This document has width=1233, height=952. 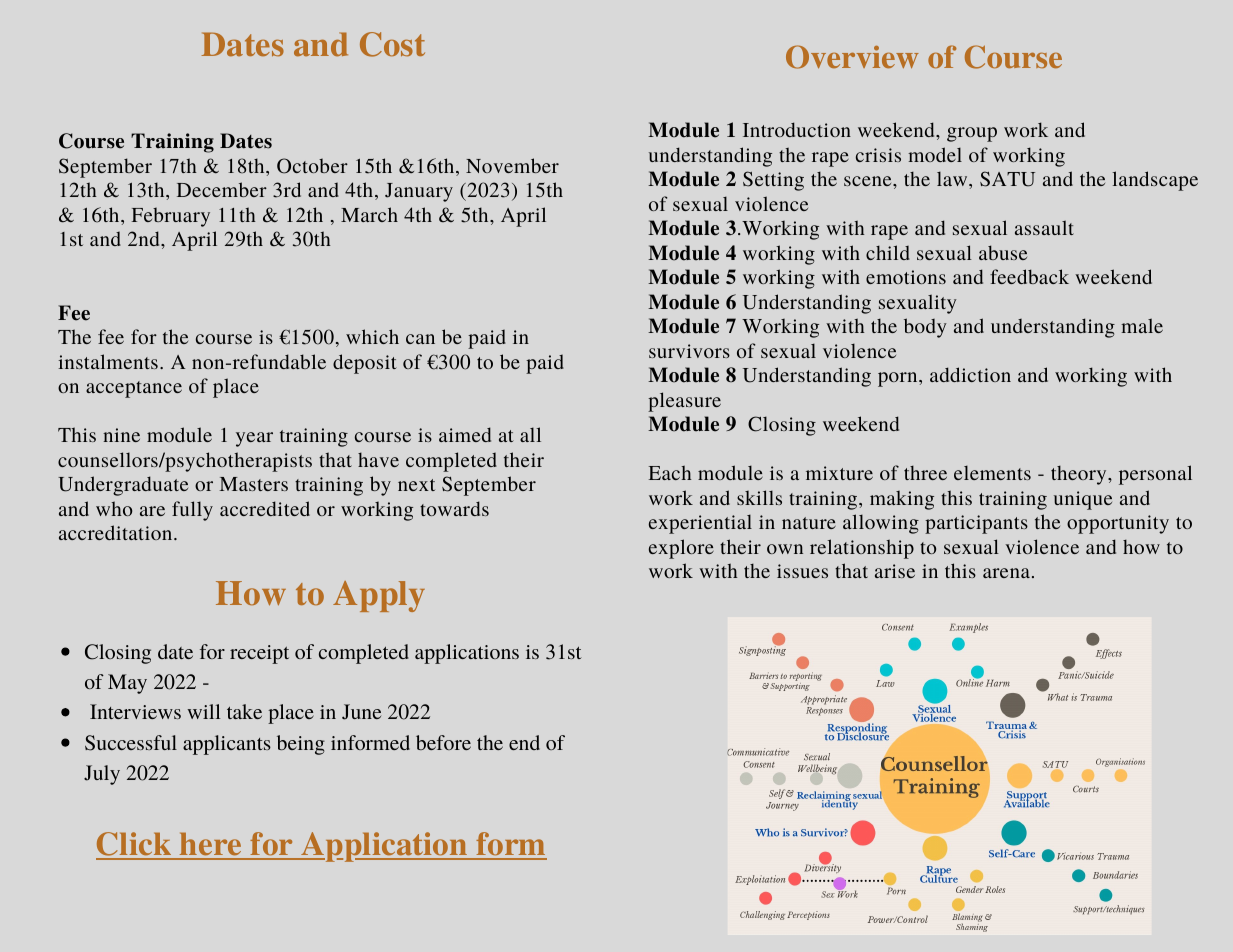 I want to click on Overview, so click(x=852, y=57).
